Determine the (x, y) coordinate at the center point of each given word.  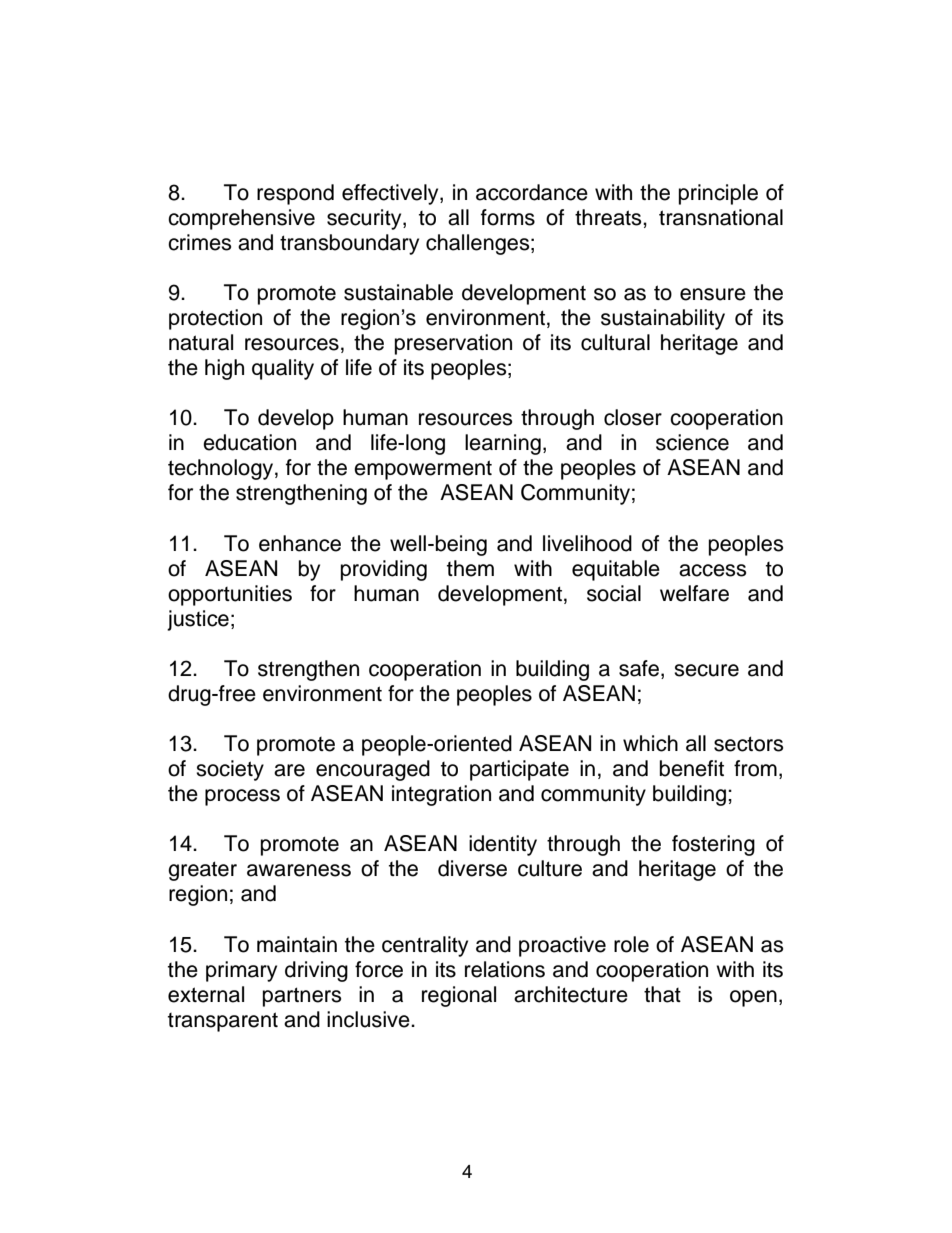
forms (508, 217)
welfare (694, 593)
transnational (721, 217)
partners (302, 997)
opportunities (230, 595)
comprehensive (241, 219)
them (470, 568)
